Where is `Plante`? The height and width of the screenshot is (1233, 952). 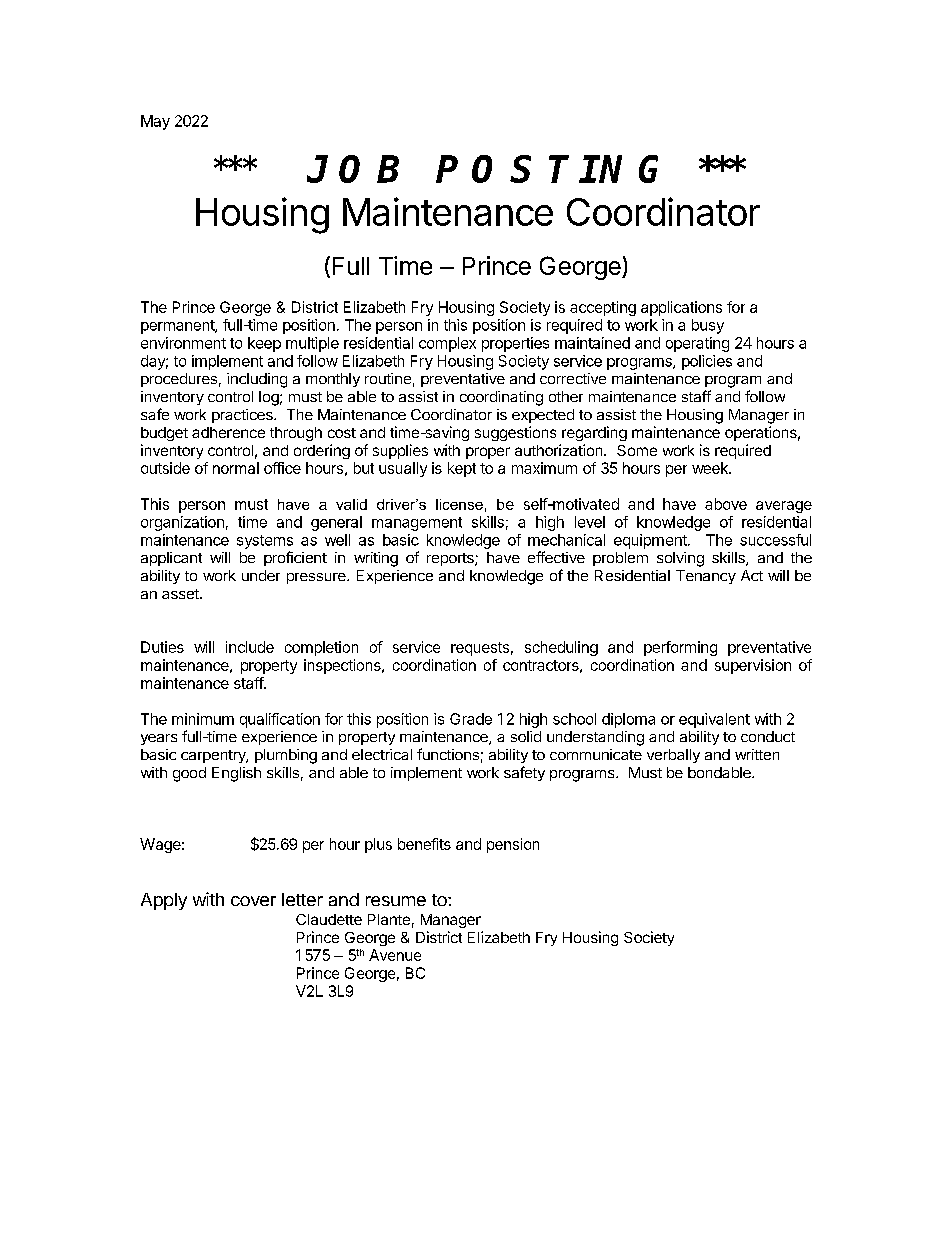
Plante is located at coordinates (389, 919).
